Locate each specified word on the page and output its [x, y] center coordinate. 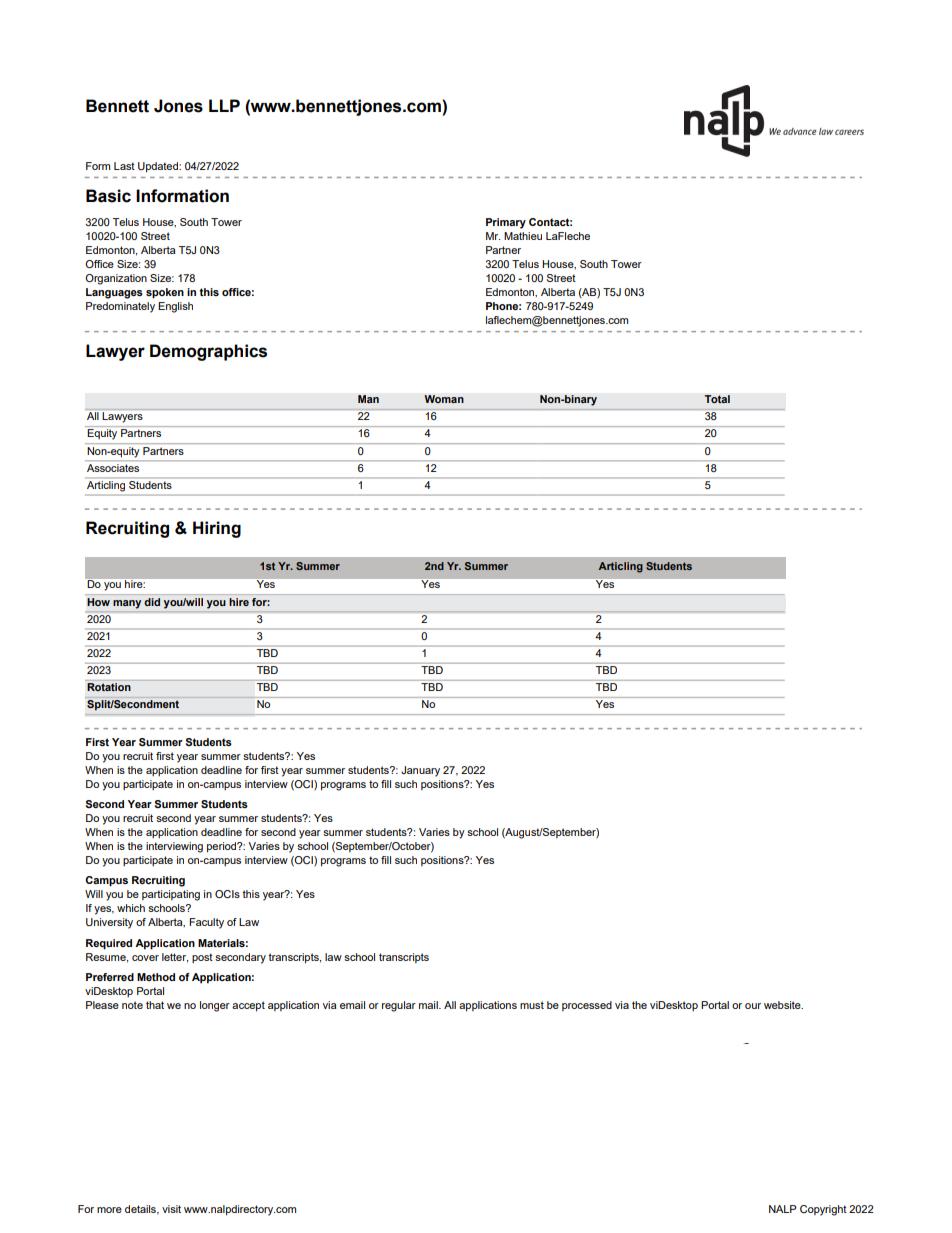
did [152, 602]
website [783, 1005]
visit [171, 1209]
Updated [159, 167]
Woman [444, 399]
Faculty [206, 923]
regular [399, 1006]
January [420, 771]
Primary [506, 223]
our [753, 1006]
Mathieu [523, 236]
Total [717, 399]
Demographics [208, 352]
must [532, 1005]
